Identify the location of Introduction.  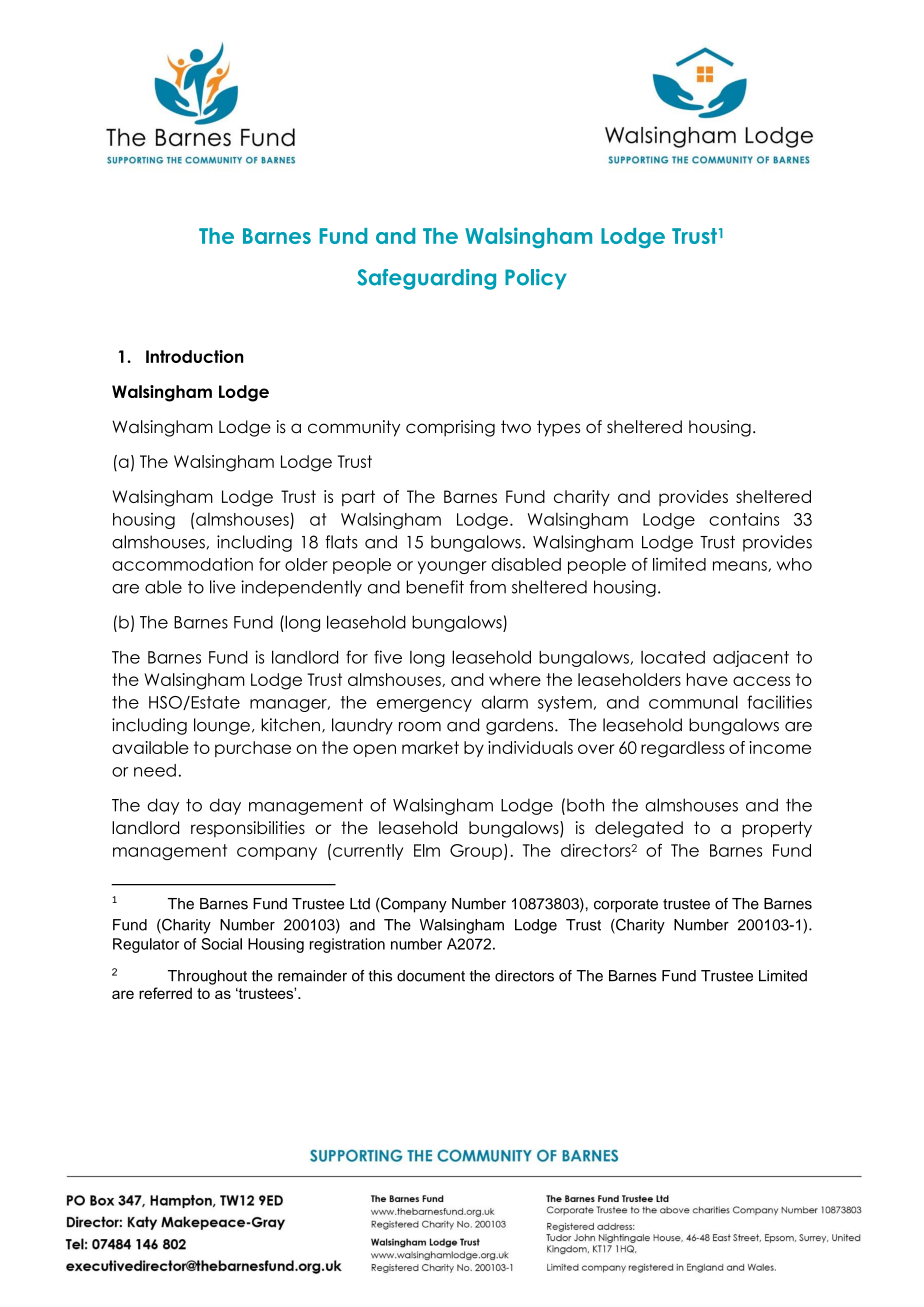
(194, 356).
